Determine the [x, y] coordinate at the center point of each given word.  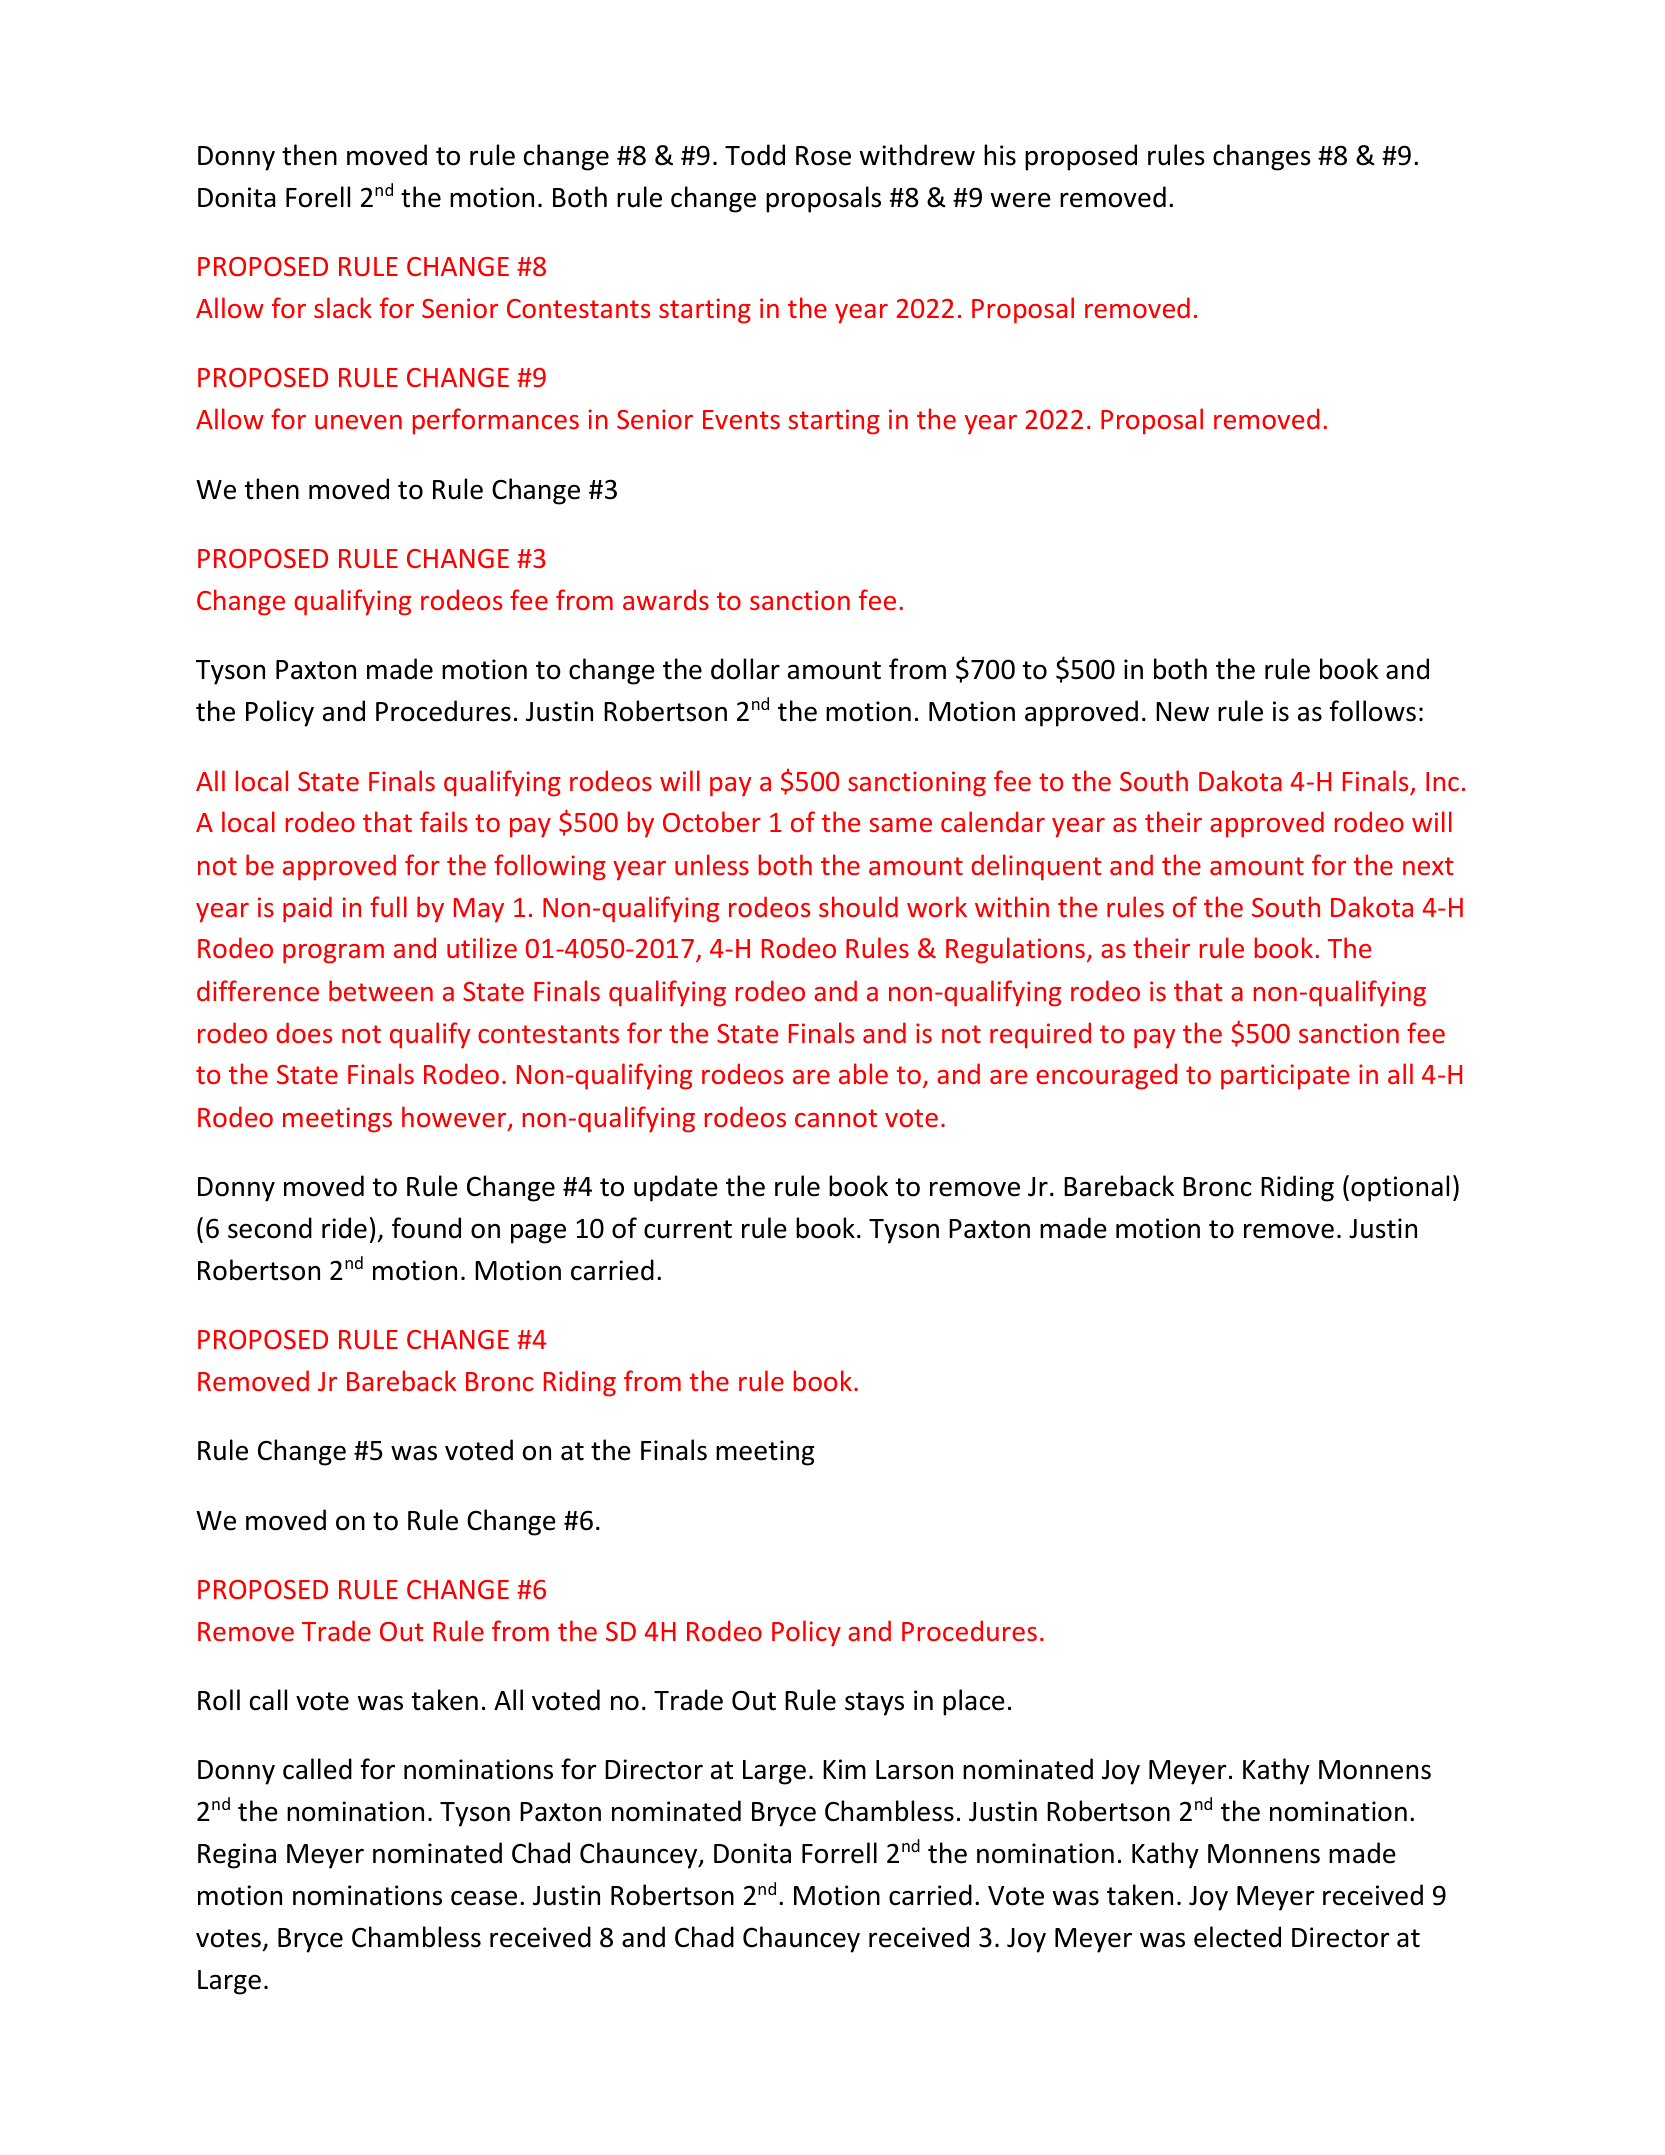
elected [1237, 1937]
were [1021, 200]
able [863, 1073]
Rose [823, 156]
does [304, 1032]
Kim [844, 1769]
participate [1285, 1077]
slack [343, 307]
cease [484, 1898]
